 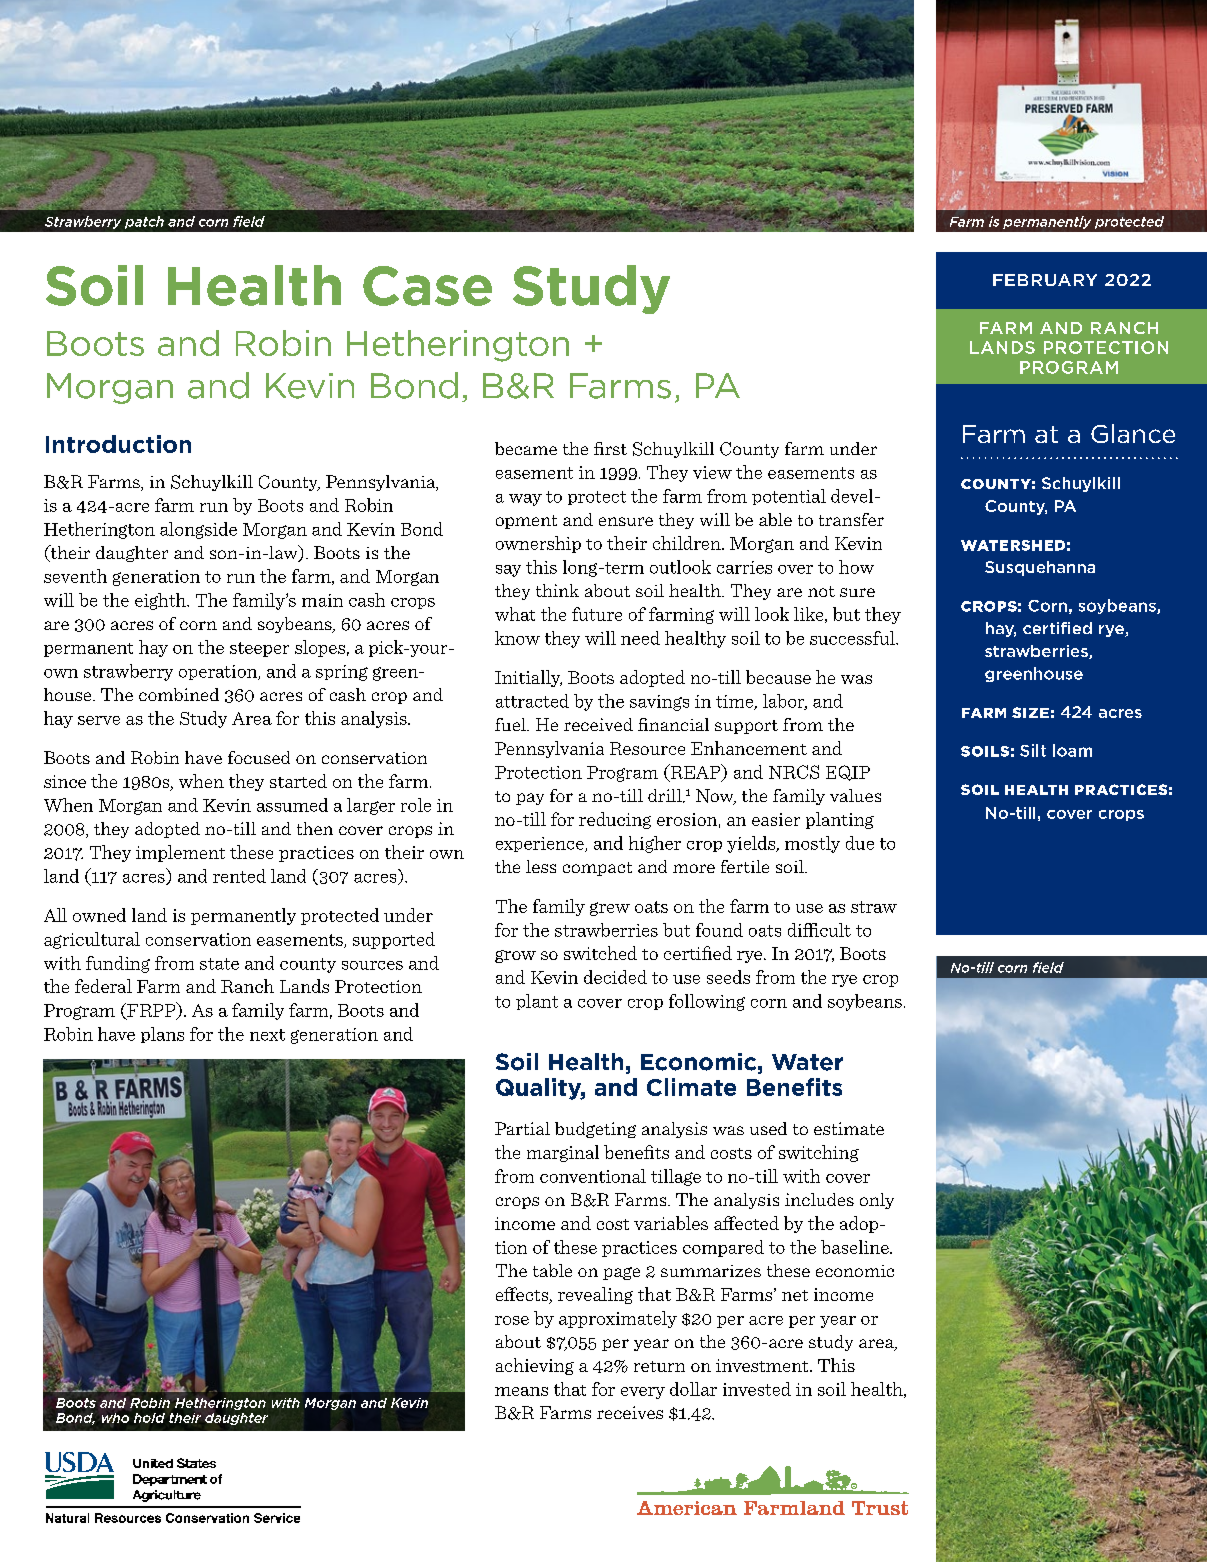 I want to click on every, so click(x=643, y=1393).
